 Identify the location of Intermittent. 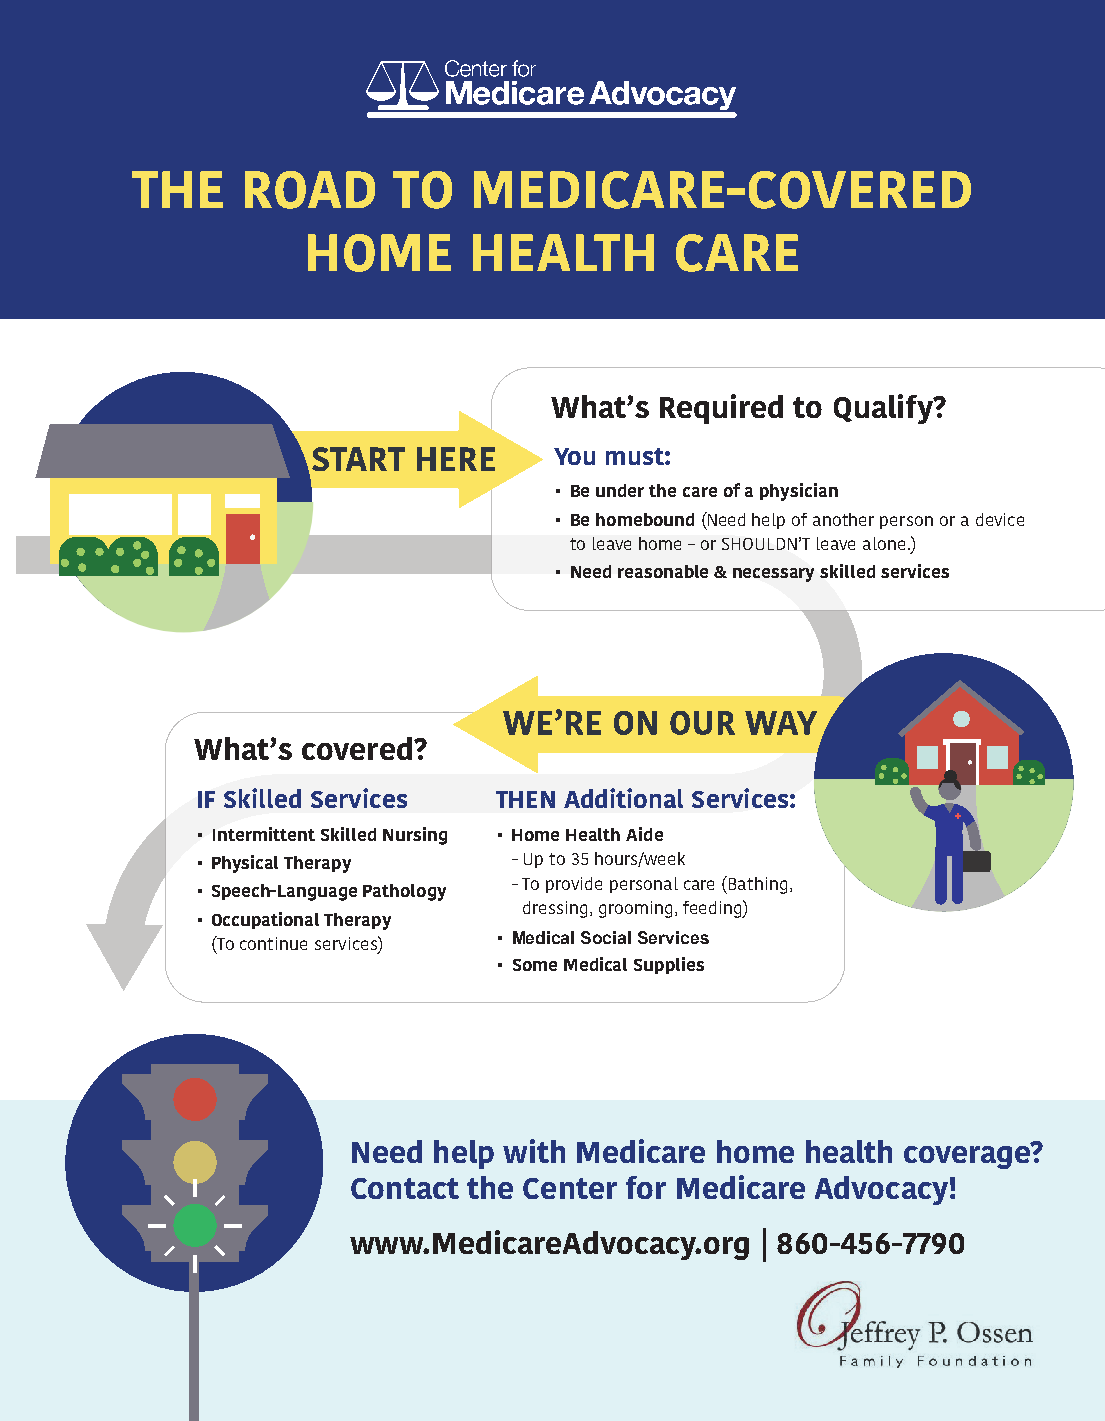
(264, 834).
